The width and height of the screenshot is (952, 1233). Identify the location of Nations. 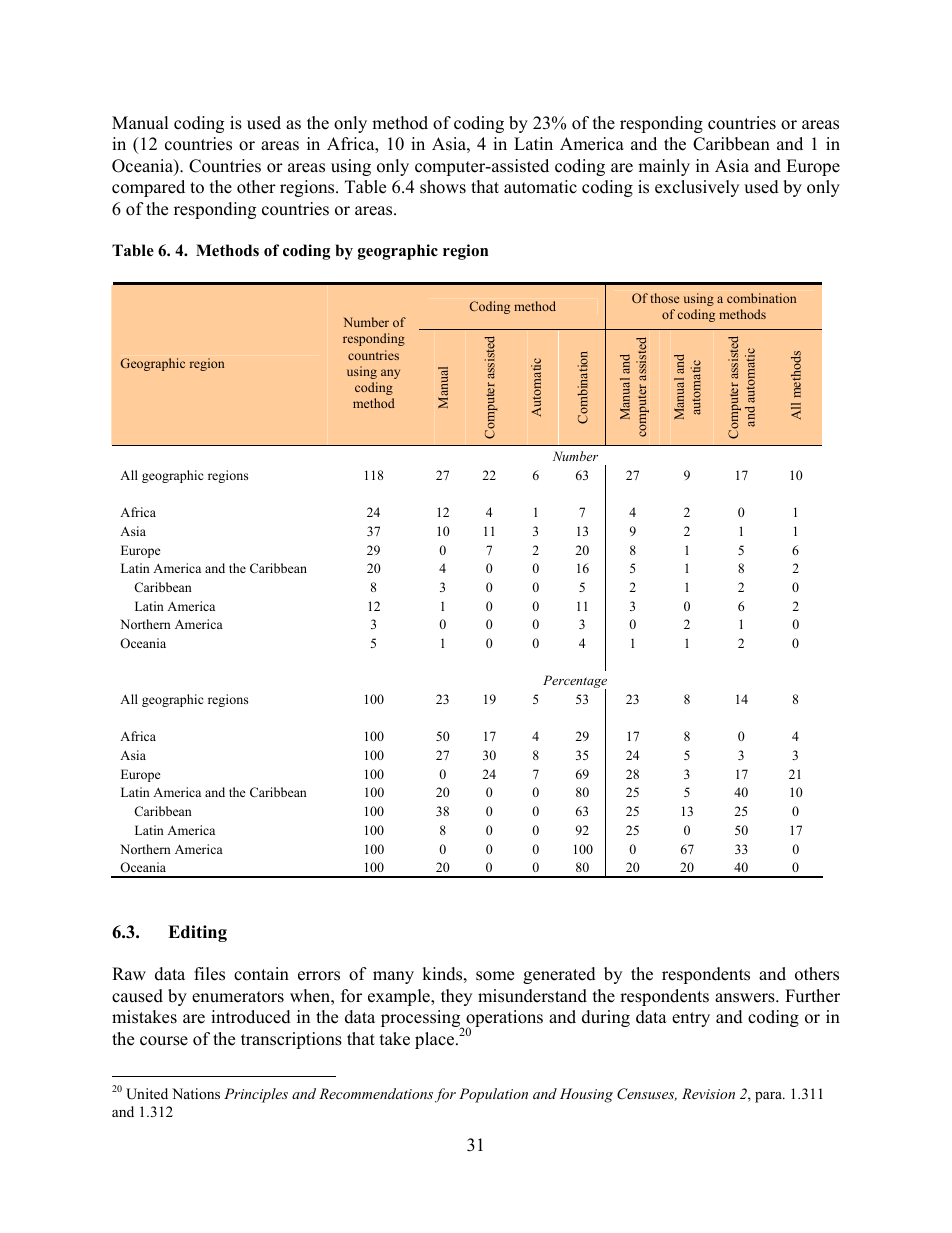
(196, 1093).
